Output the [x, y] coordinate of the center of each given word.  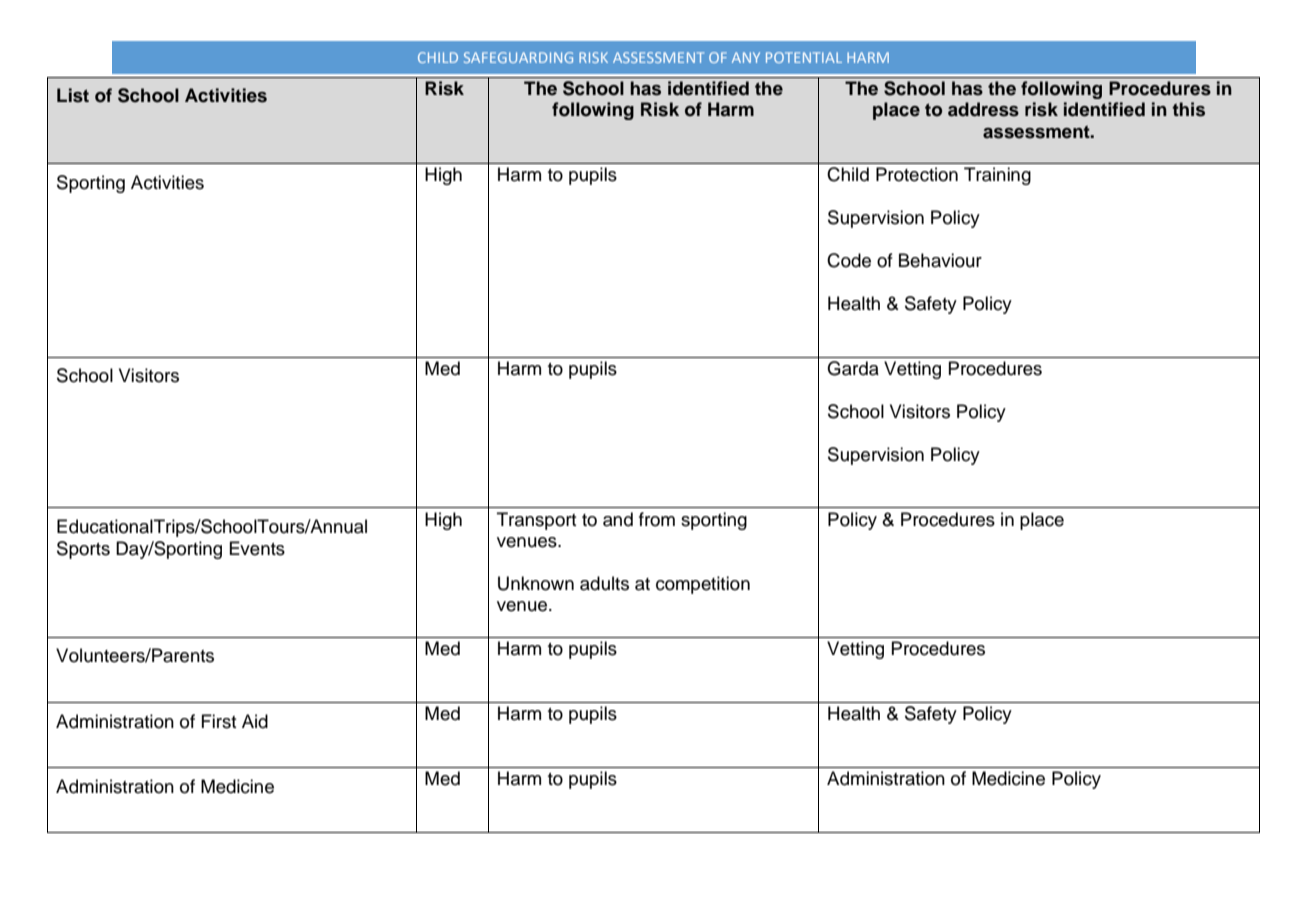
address [983, 109]
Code [849, 260]
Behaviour [940, 260]
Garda [853, 368]
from [657, 519]
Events [257, 548]
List [73, 95]
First [219, 721]
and [618, 519]
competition [703, 585]
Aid [255, 721]
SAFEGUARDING [518, 57]
